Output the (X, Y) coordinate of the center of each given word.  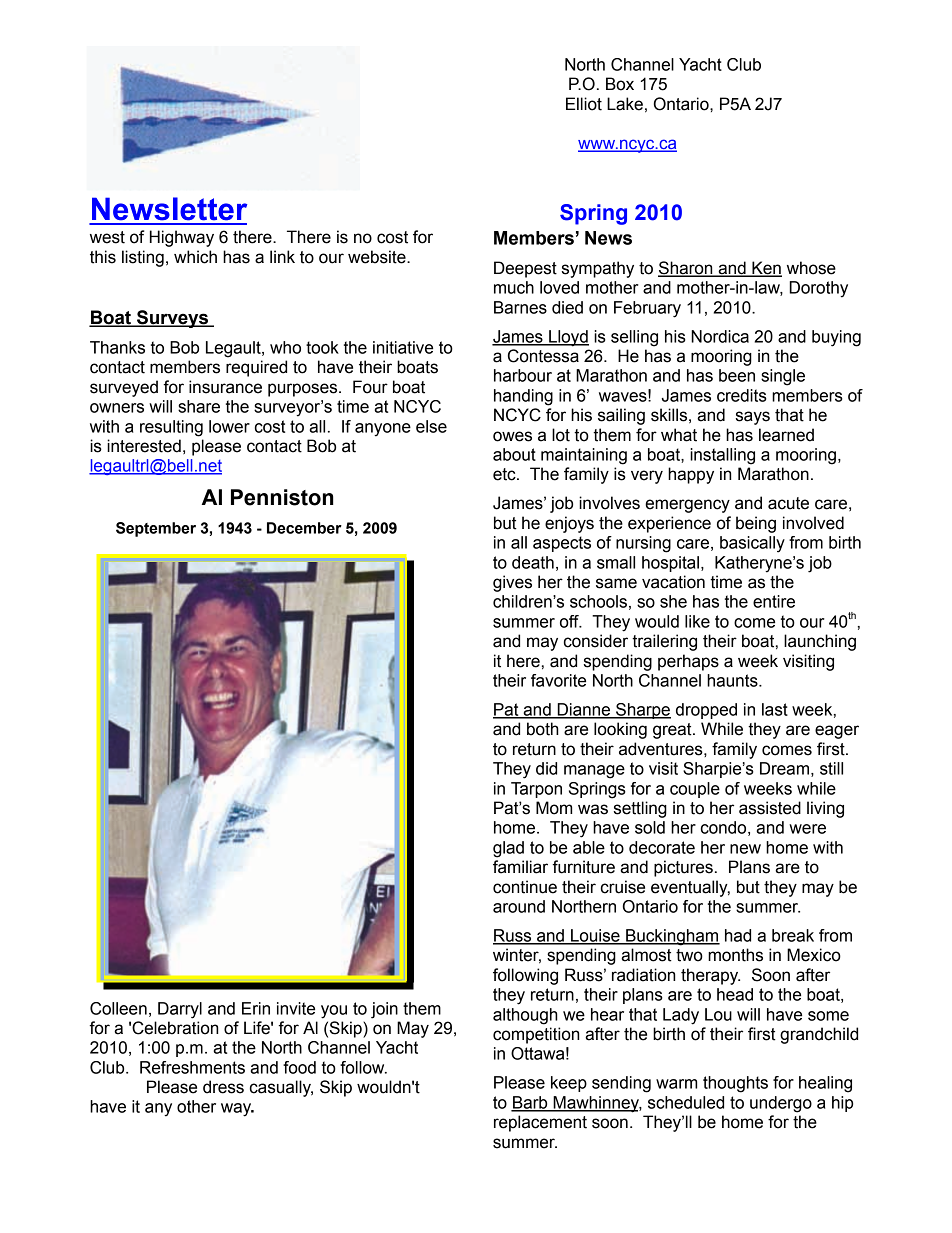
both (543, 729)
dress (223, 1087)
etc (505, 474)
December (304, 528)
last (775, 709)
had (738, 935)
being (756, 524)
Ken (766, 269)
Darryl (180, 1010)
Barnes (520, 307)
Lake (625, 104)
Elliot (584, 104)
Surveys (173, 319)
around (519, 906)
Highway (182, 238)
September (156, 529)
